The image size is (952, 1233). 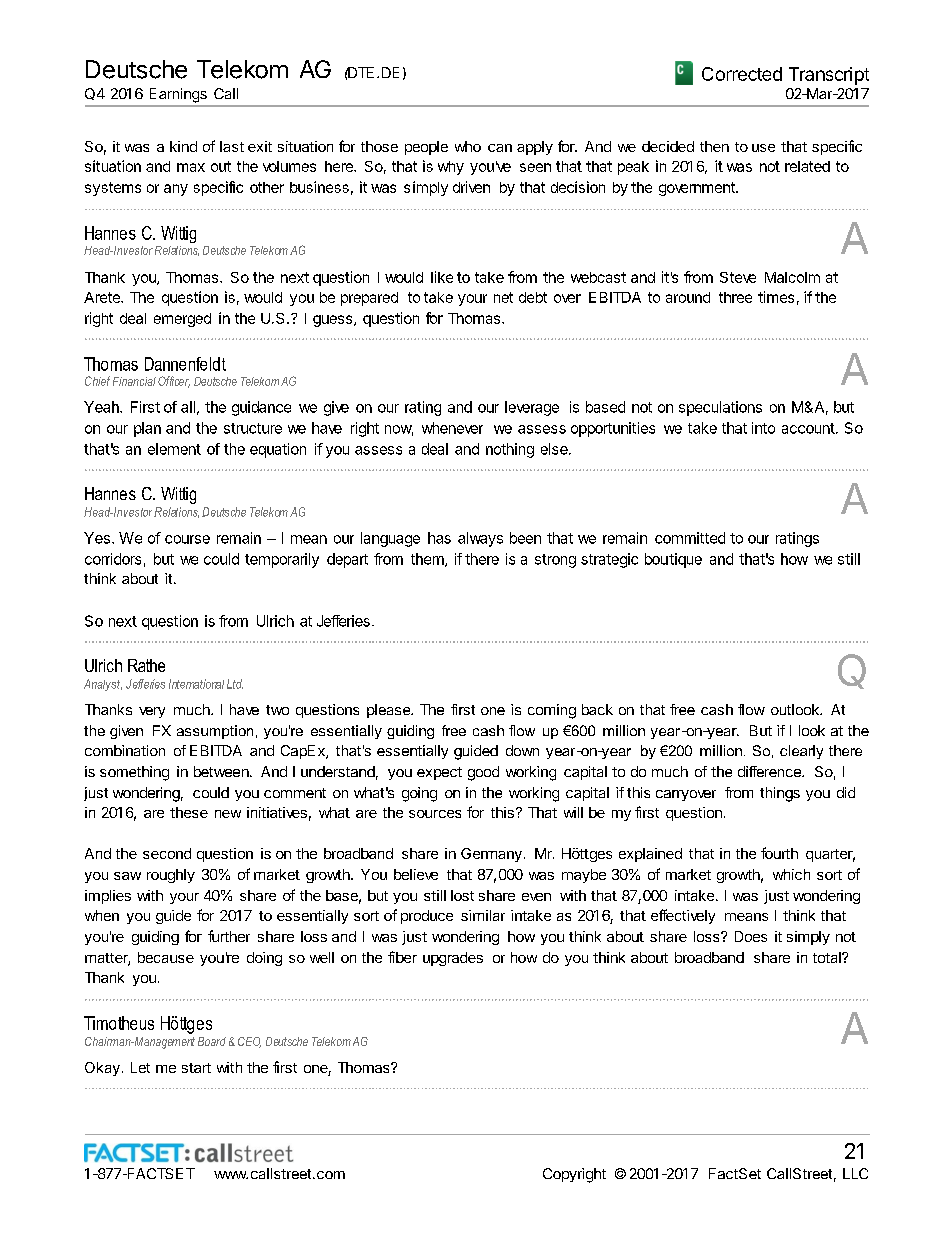 What do you see at coordinates (742, 74) in the screenshot?
I see `Corrected` at bounding box center [742, 74].
